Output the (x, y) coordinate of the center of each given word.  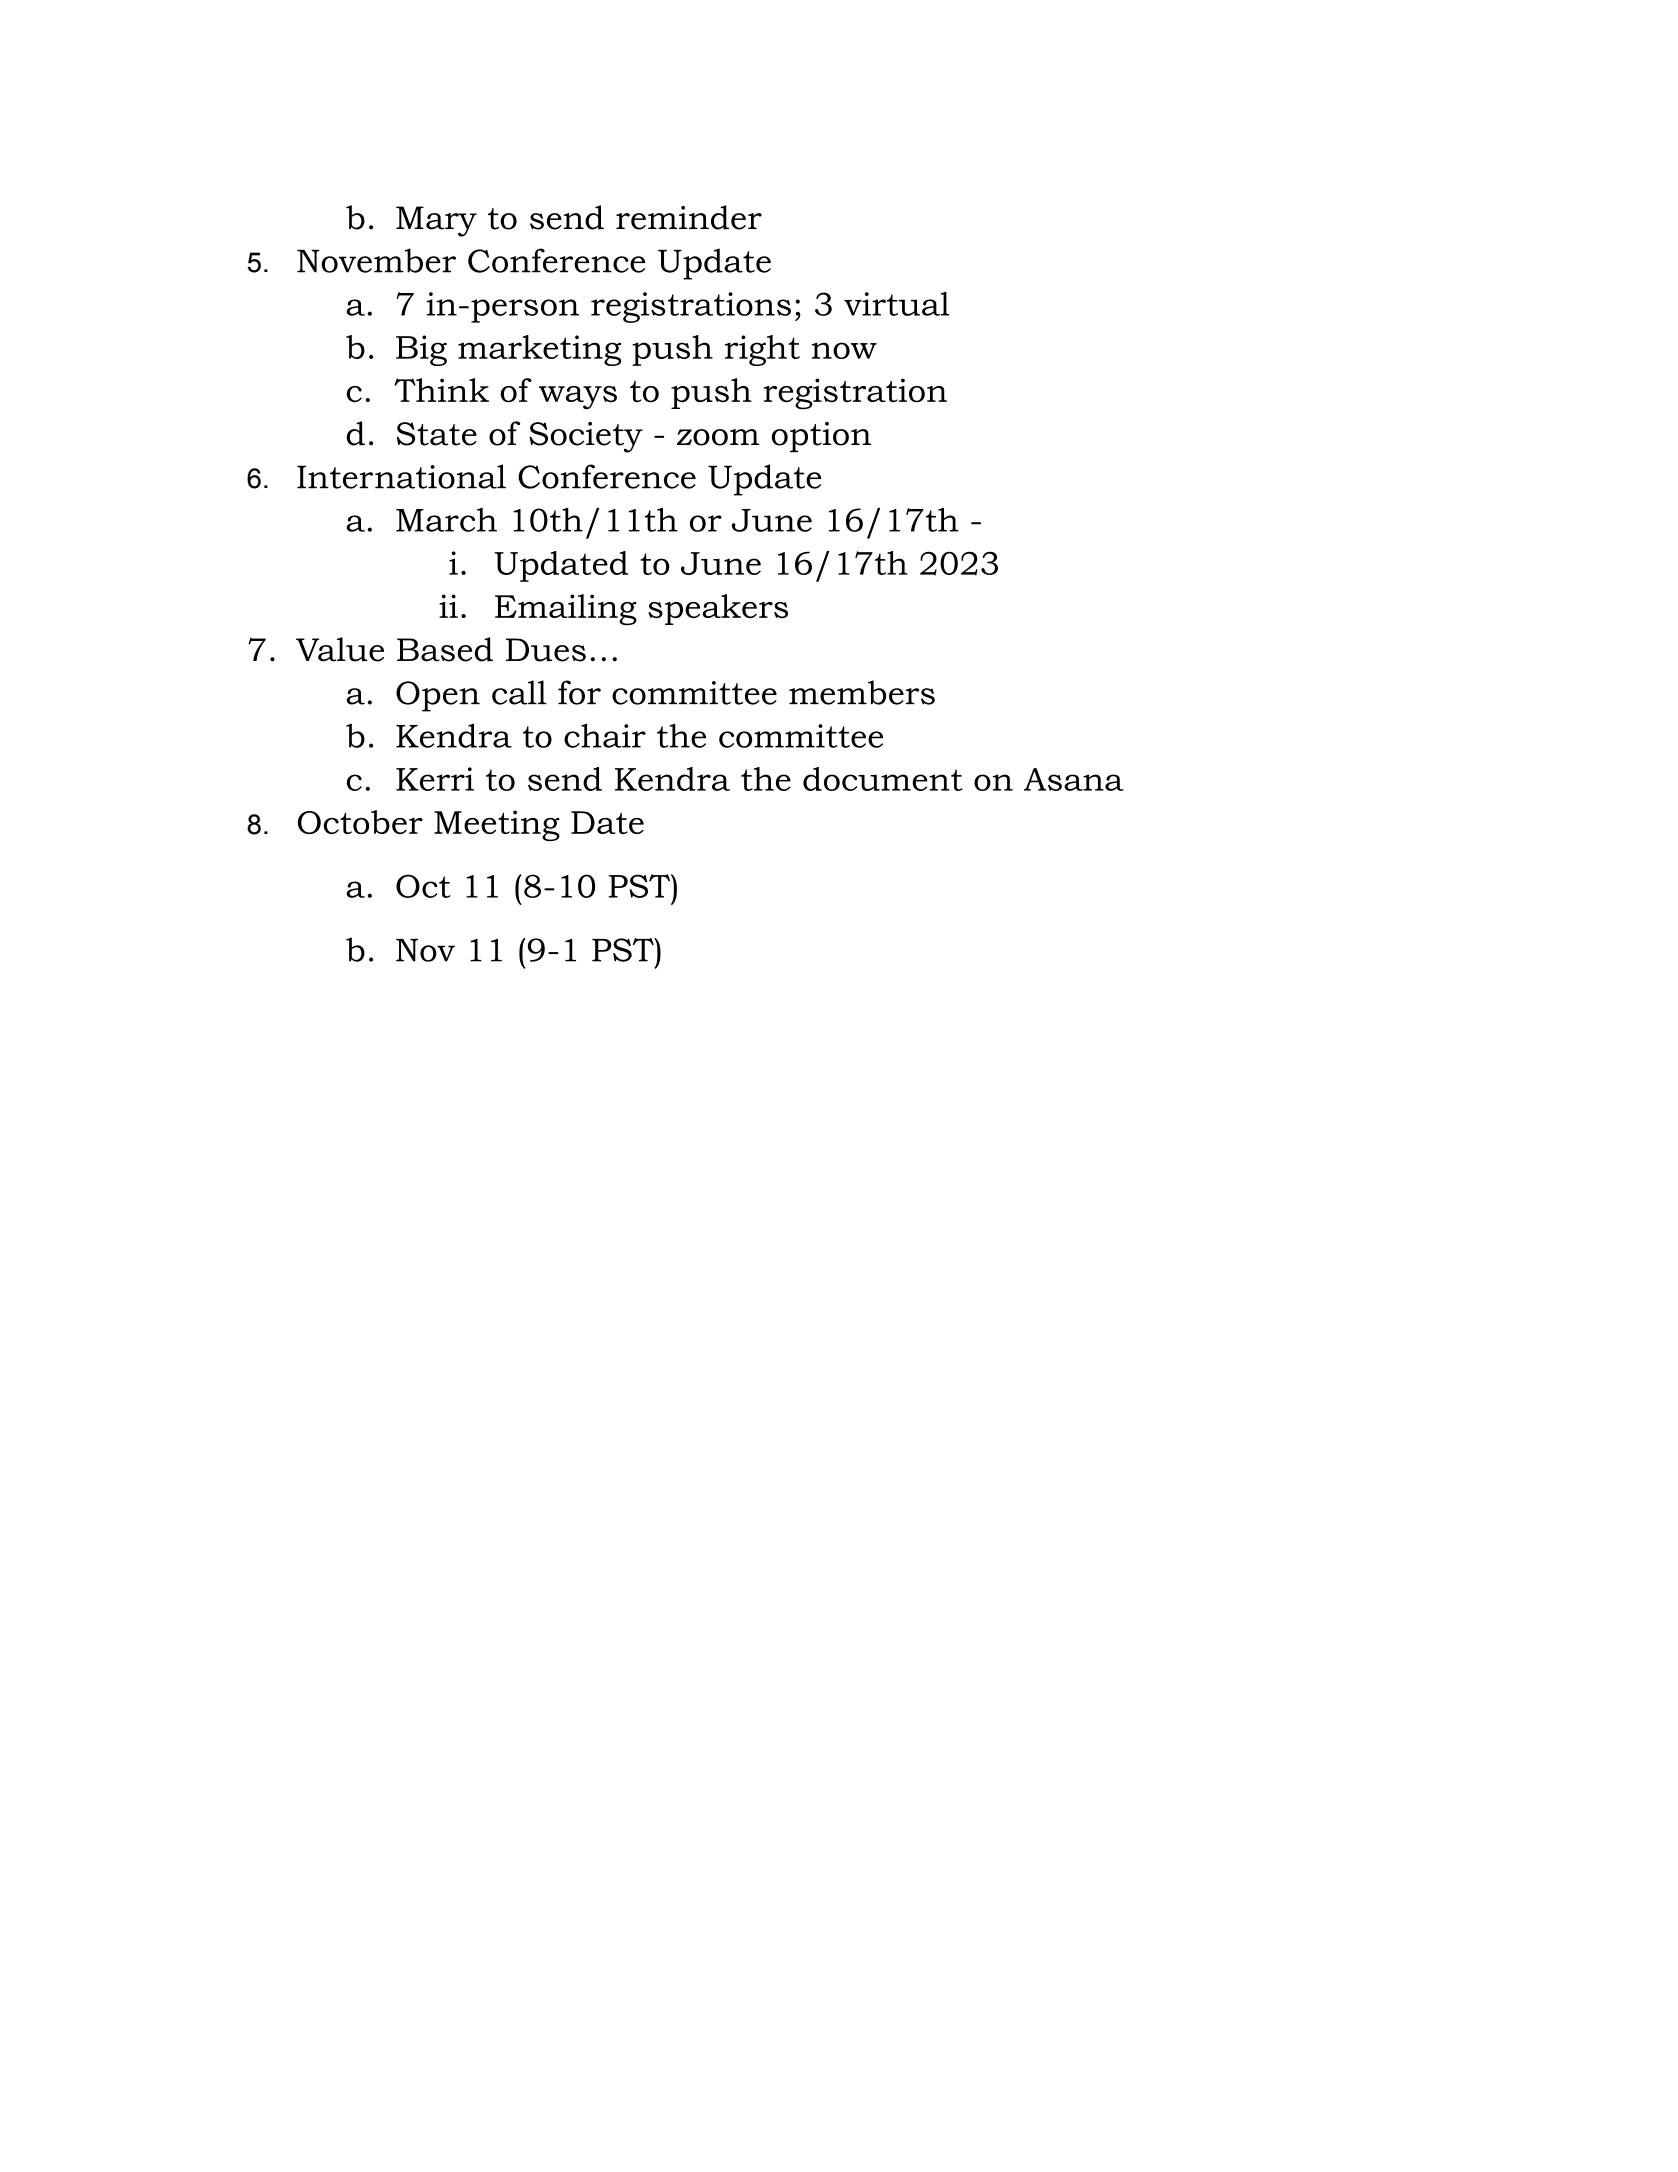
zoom (718, 437)
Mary (436, 221)
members (862, 692)
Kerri (435, 779)
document (883, 779)
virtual (896, 304)
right (762, 350)
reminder (689, 217)
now (844, 350)
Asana (1074, 779)
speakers (718, 609)
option (821, 437)
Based (445, 649)
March (446, 520)
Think (441, 390)
